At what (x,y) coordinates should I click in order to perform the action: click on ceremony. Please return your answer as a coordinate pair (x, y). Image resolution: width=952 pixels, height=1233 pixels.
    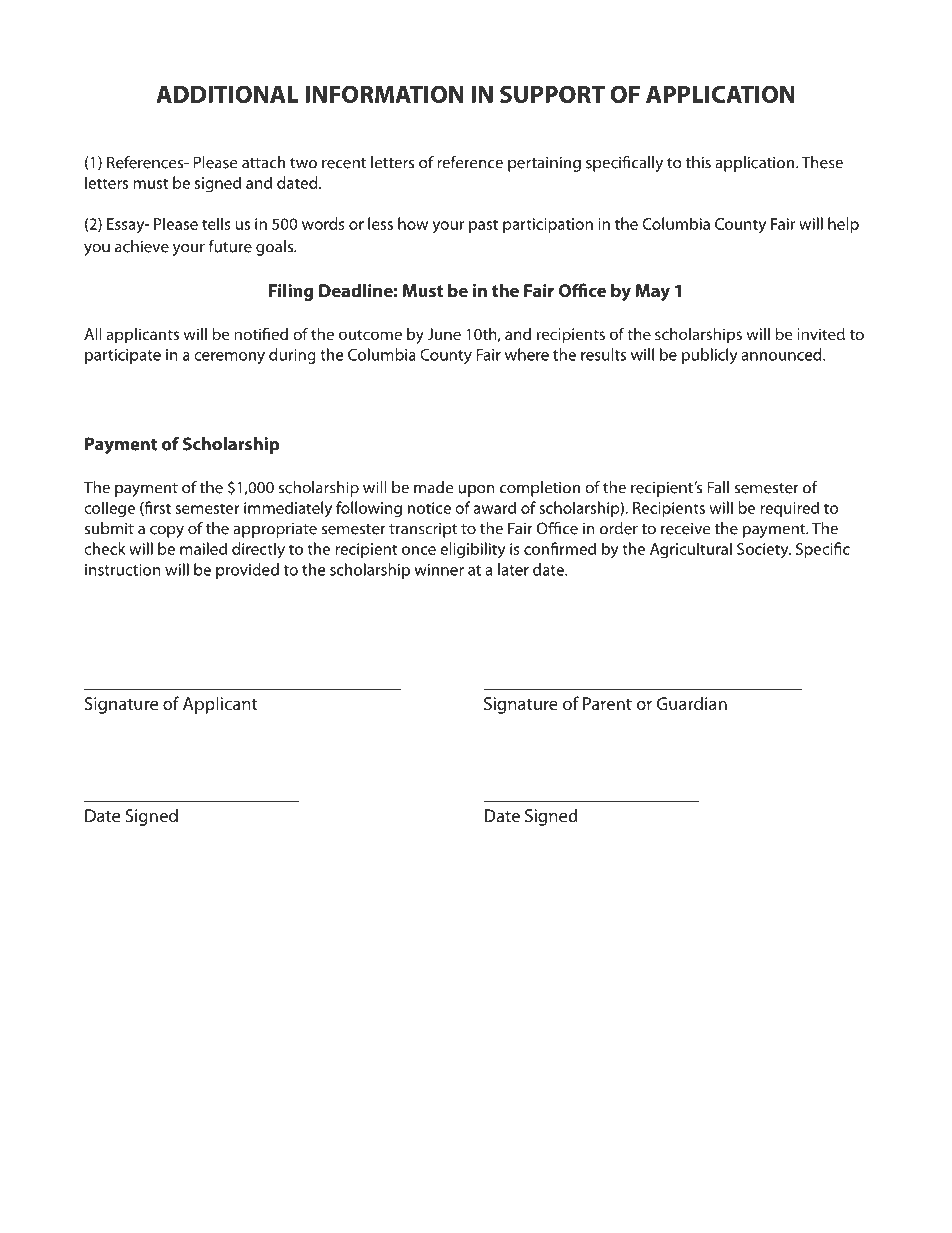
    Looking at the image, I should click on (229, 358).
